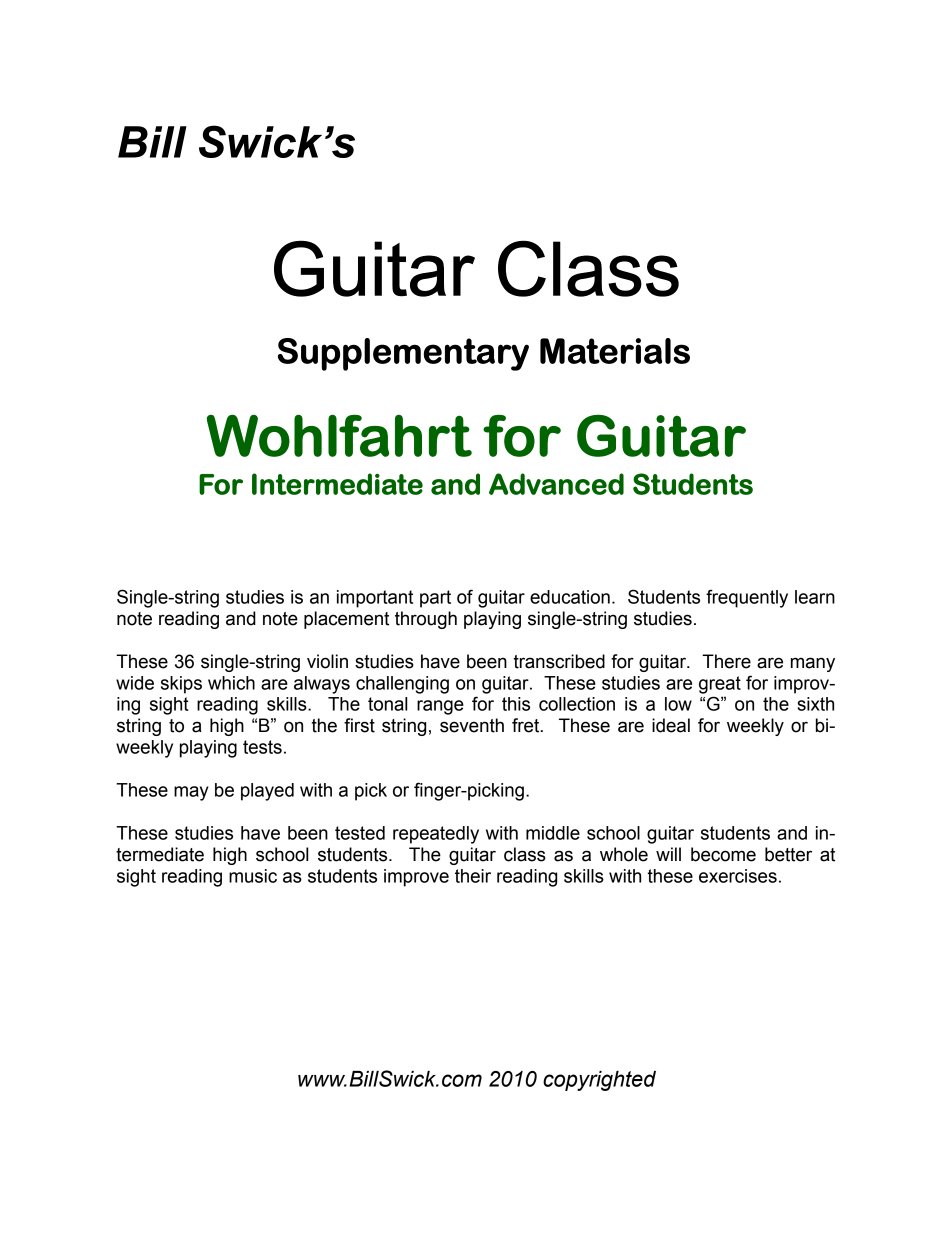  What do you see at coordinates (615, 351) in the screenshot?
I see `Materials` at bounding box center [615, 351].
